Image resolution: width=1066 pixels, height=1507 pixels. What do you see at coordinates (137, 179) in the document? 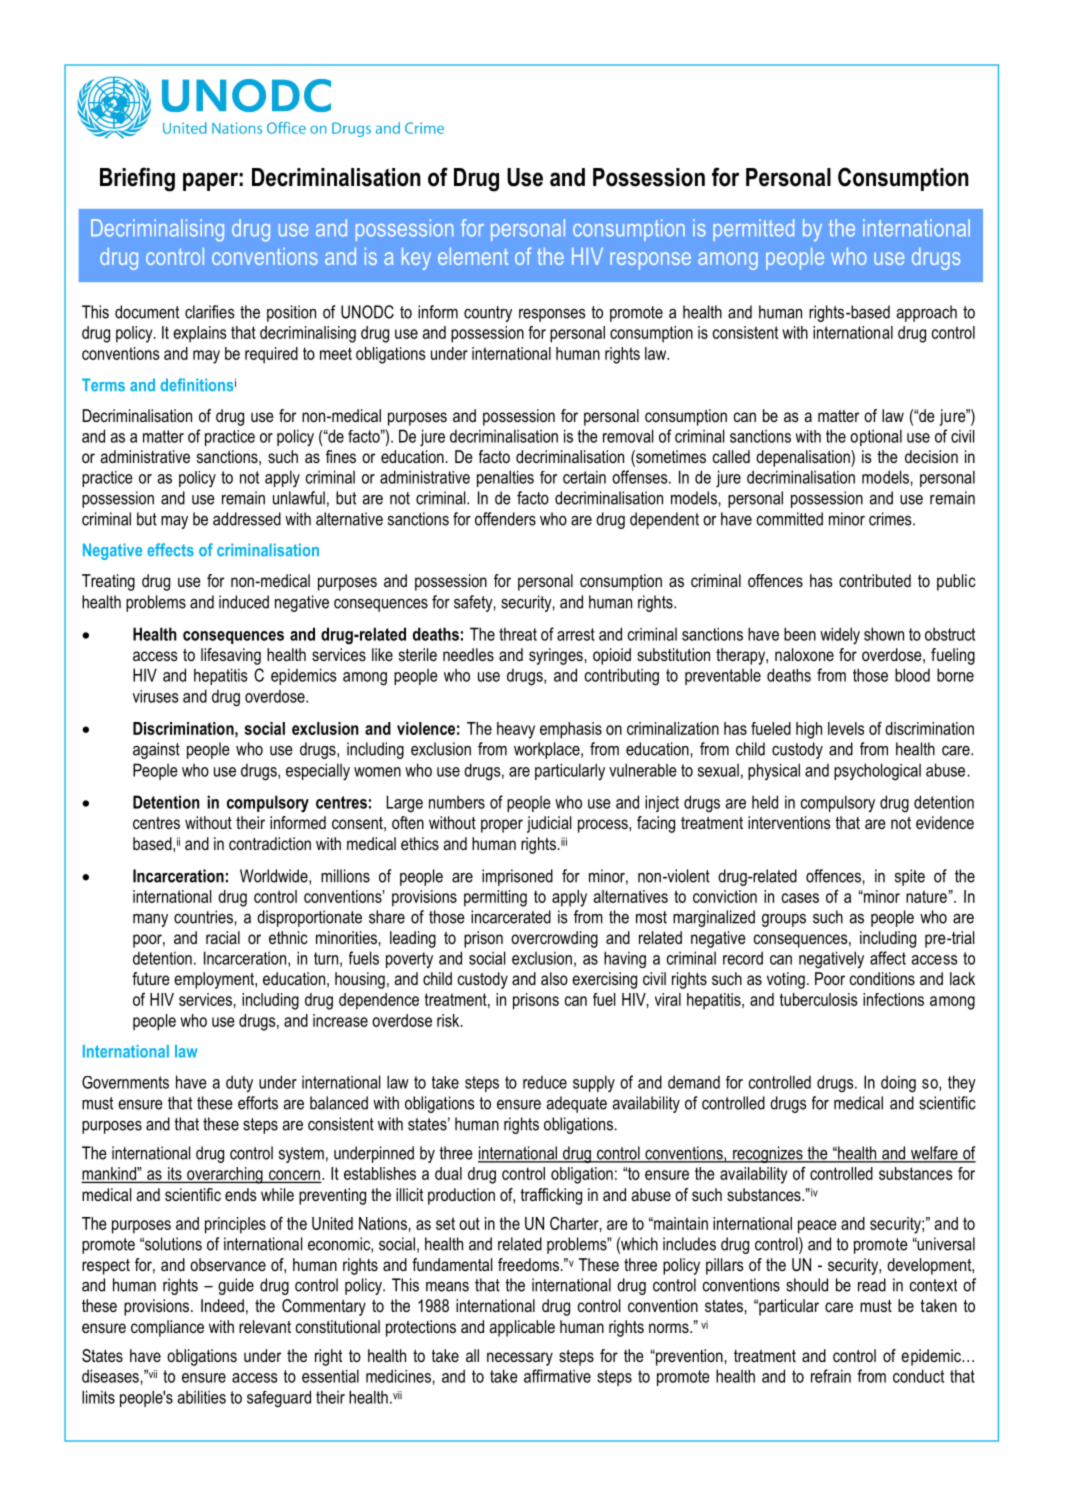
I see `Briefing` at bounding box center [137, 179].
